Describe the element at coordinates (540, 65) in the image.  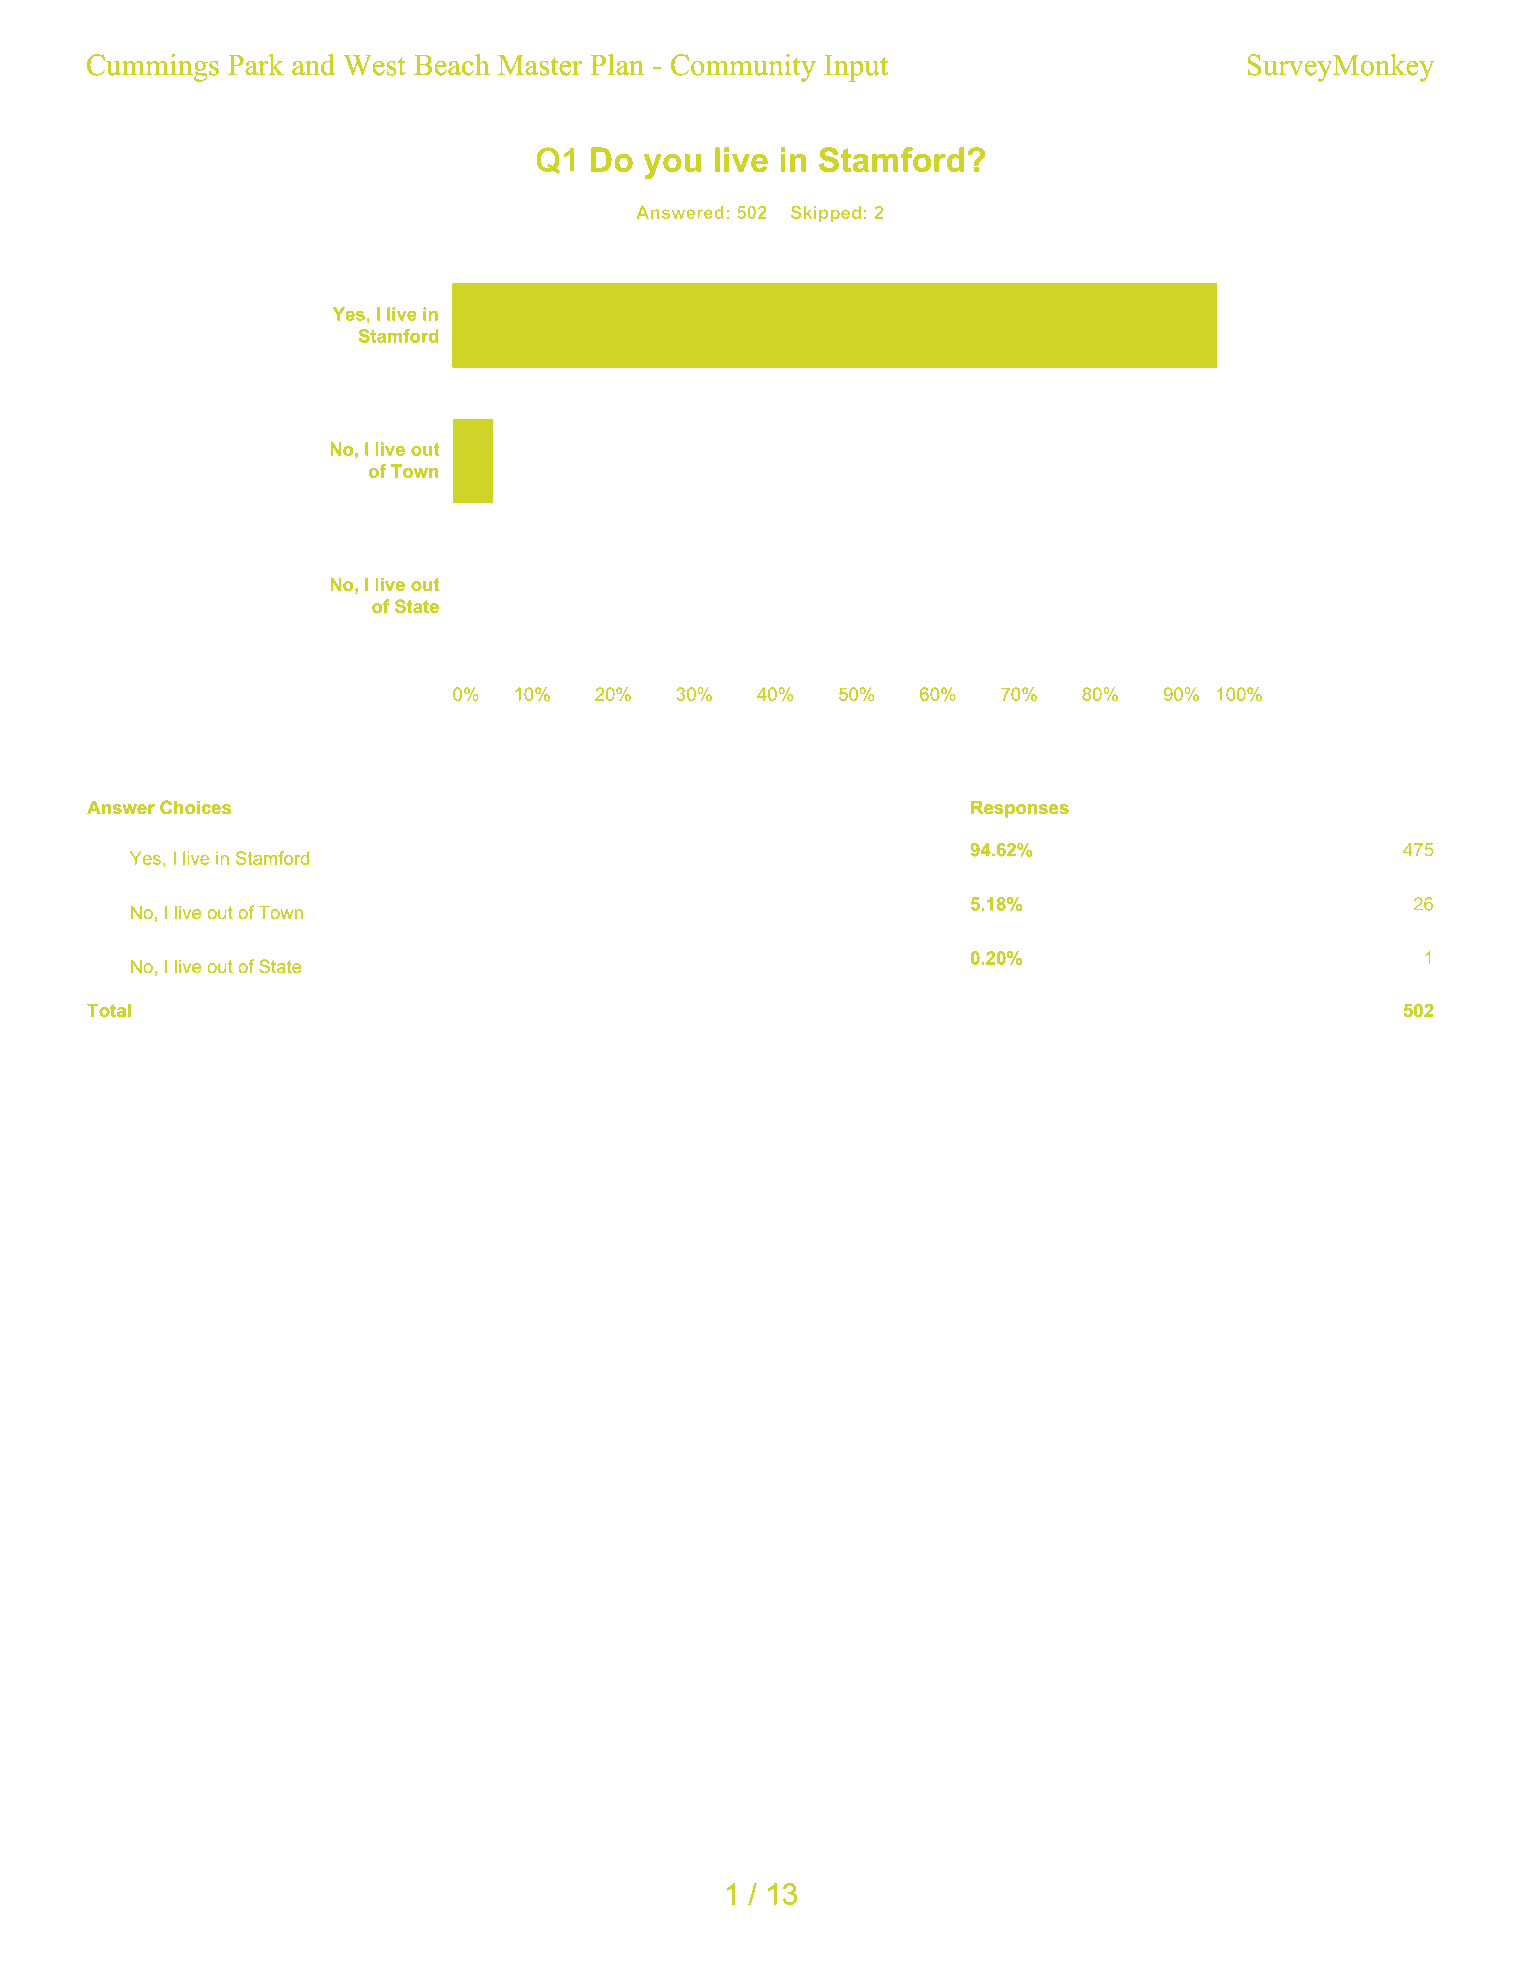
I see `Master` at that location.
